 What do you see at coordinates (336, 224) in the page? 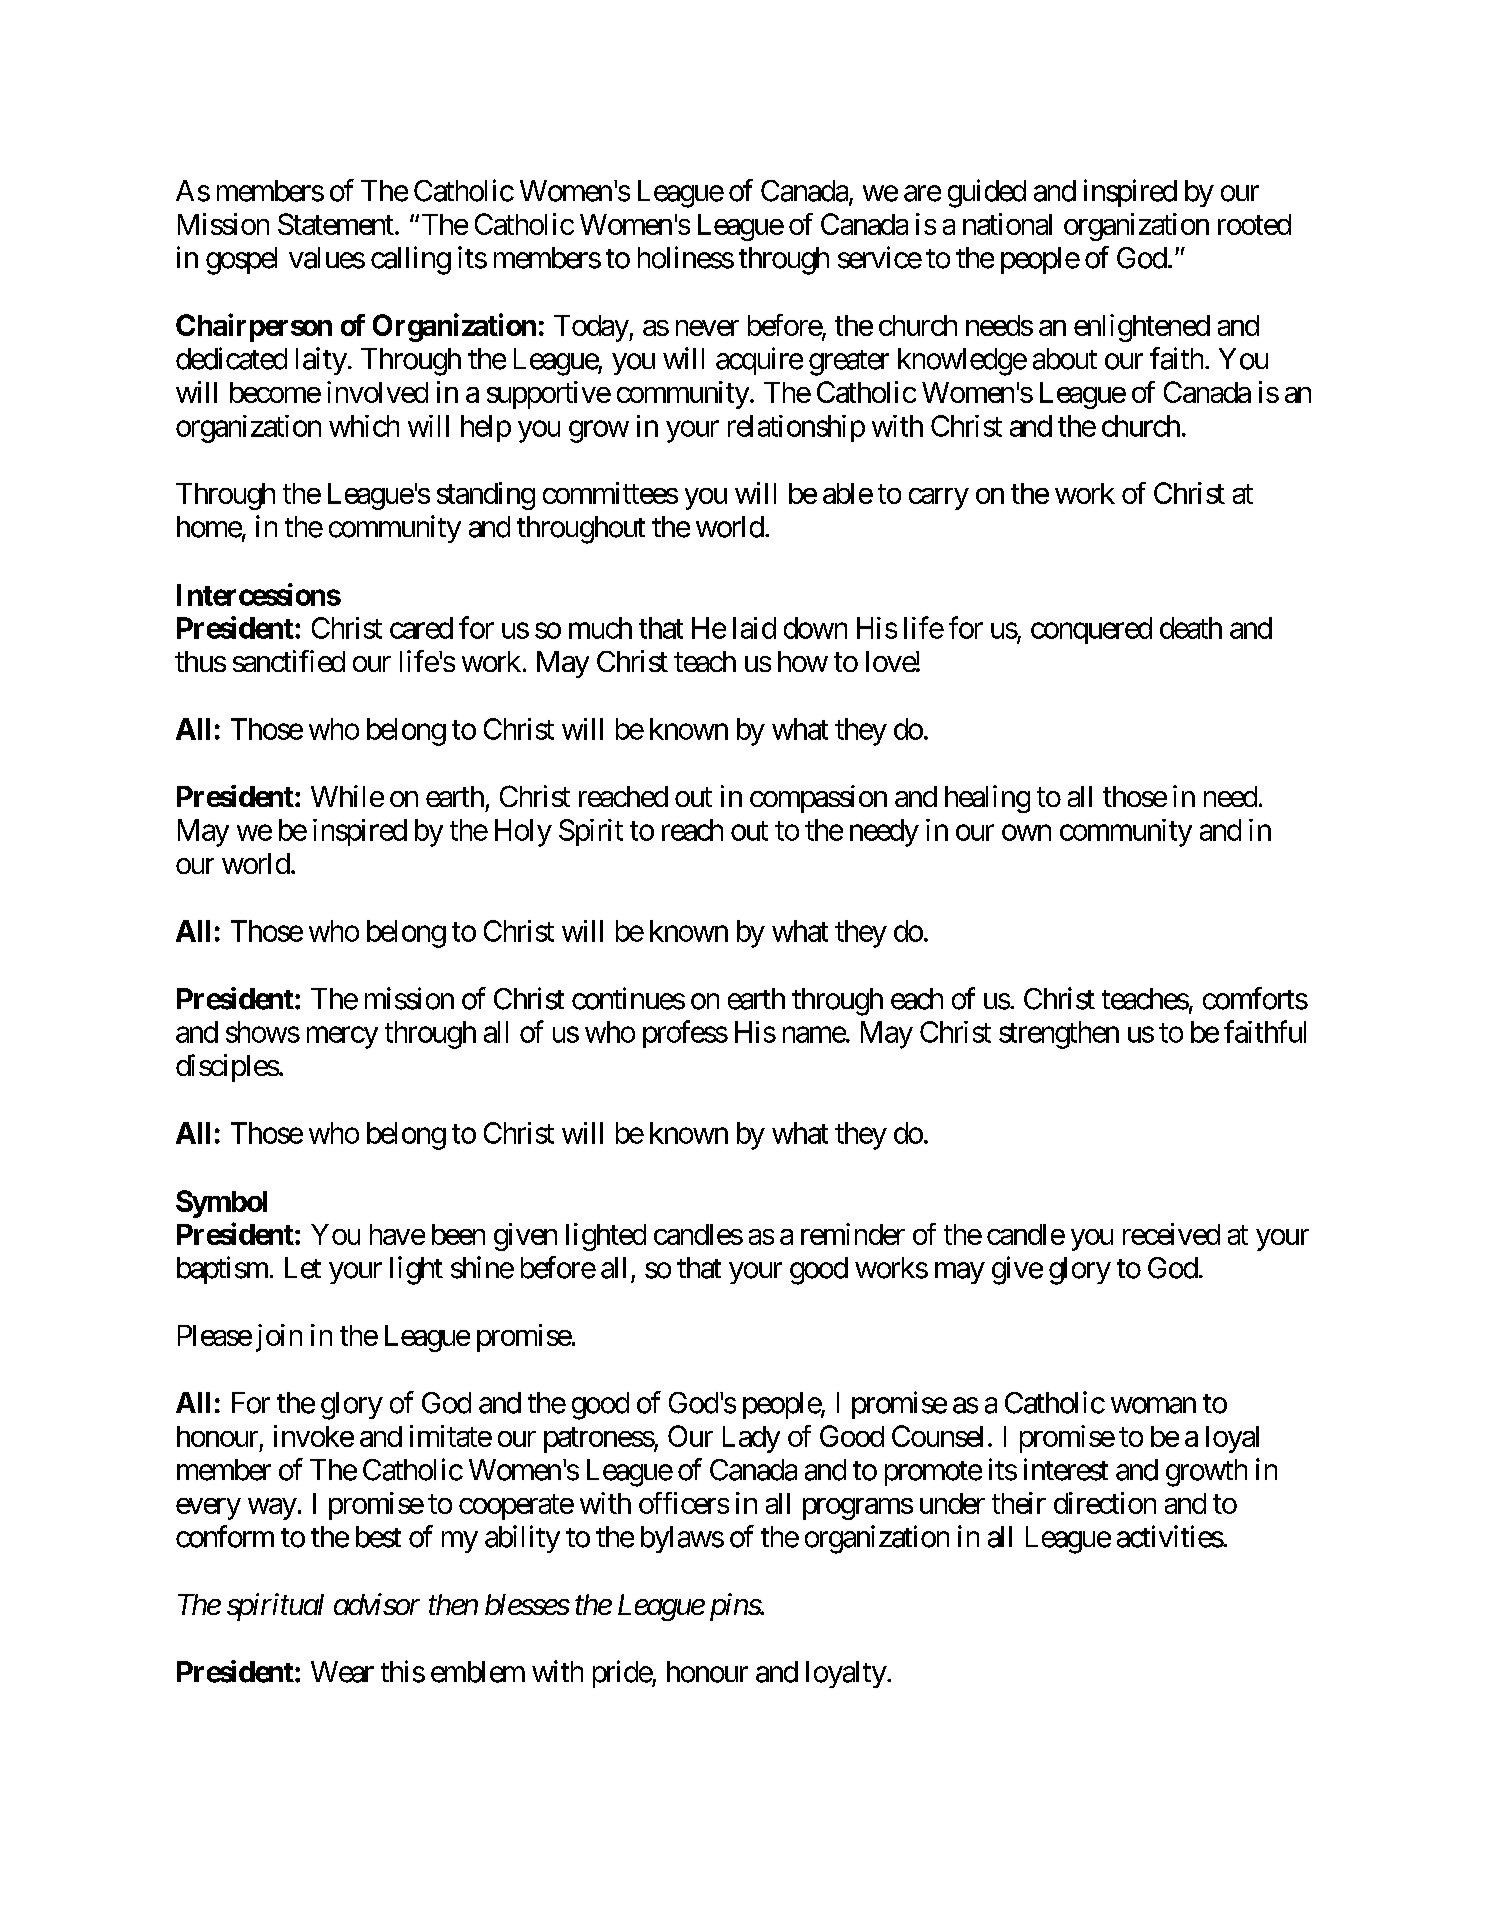
I see `Statement` at bounding box center [336, 224].
